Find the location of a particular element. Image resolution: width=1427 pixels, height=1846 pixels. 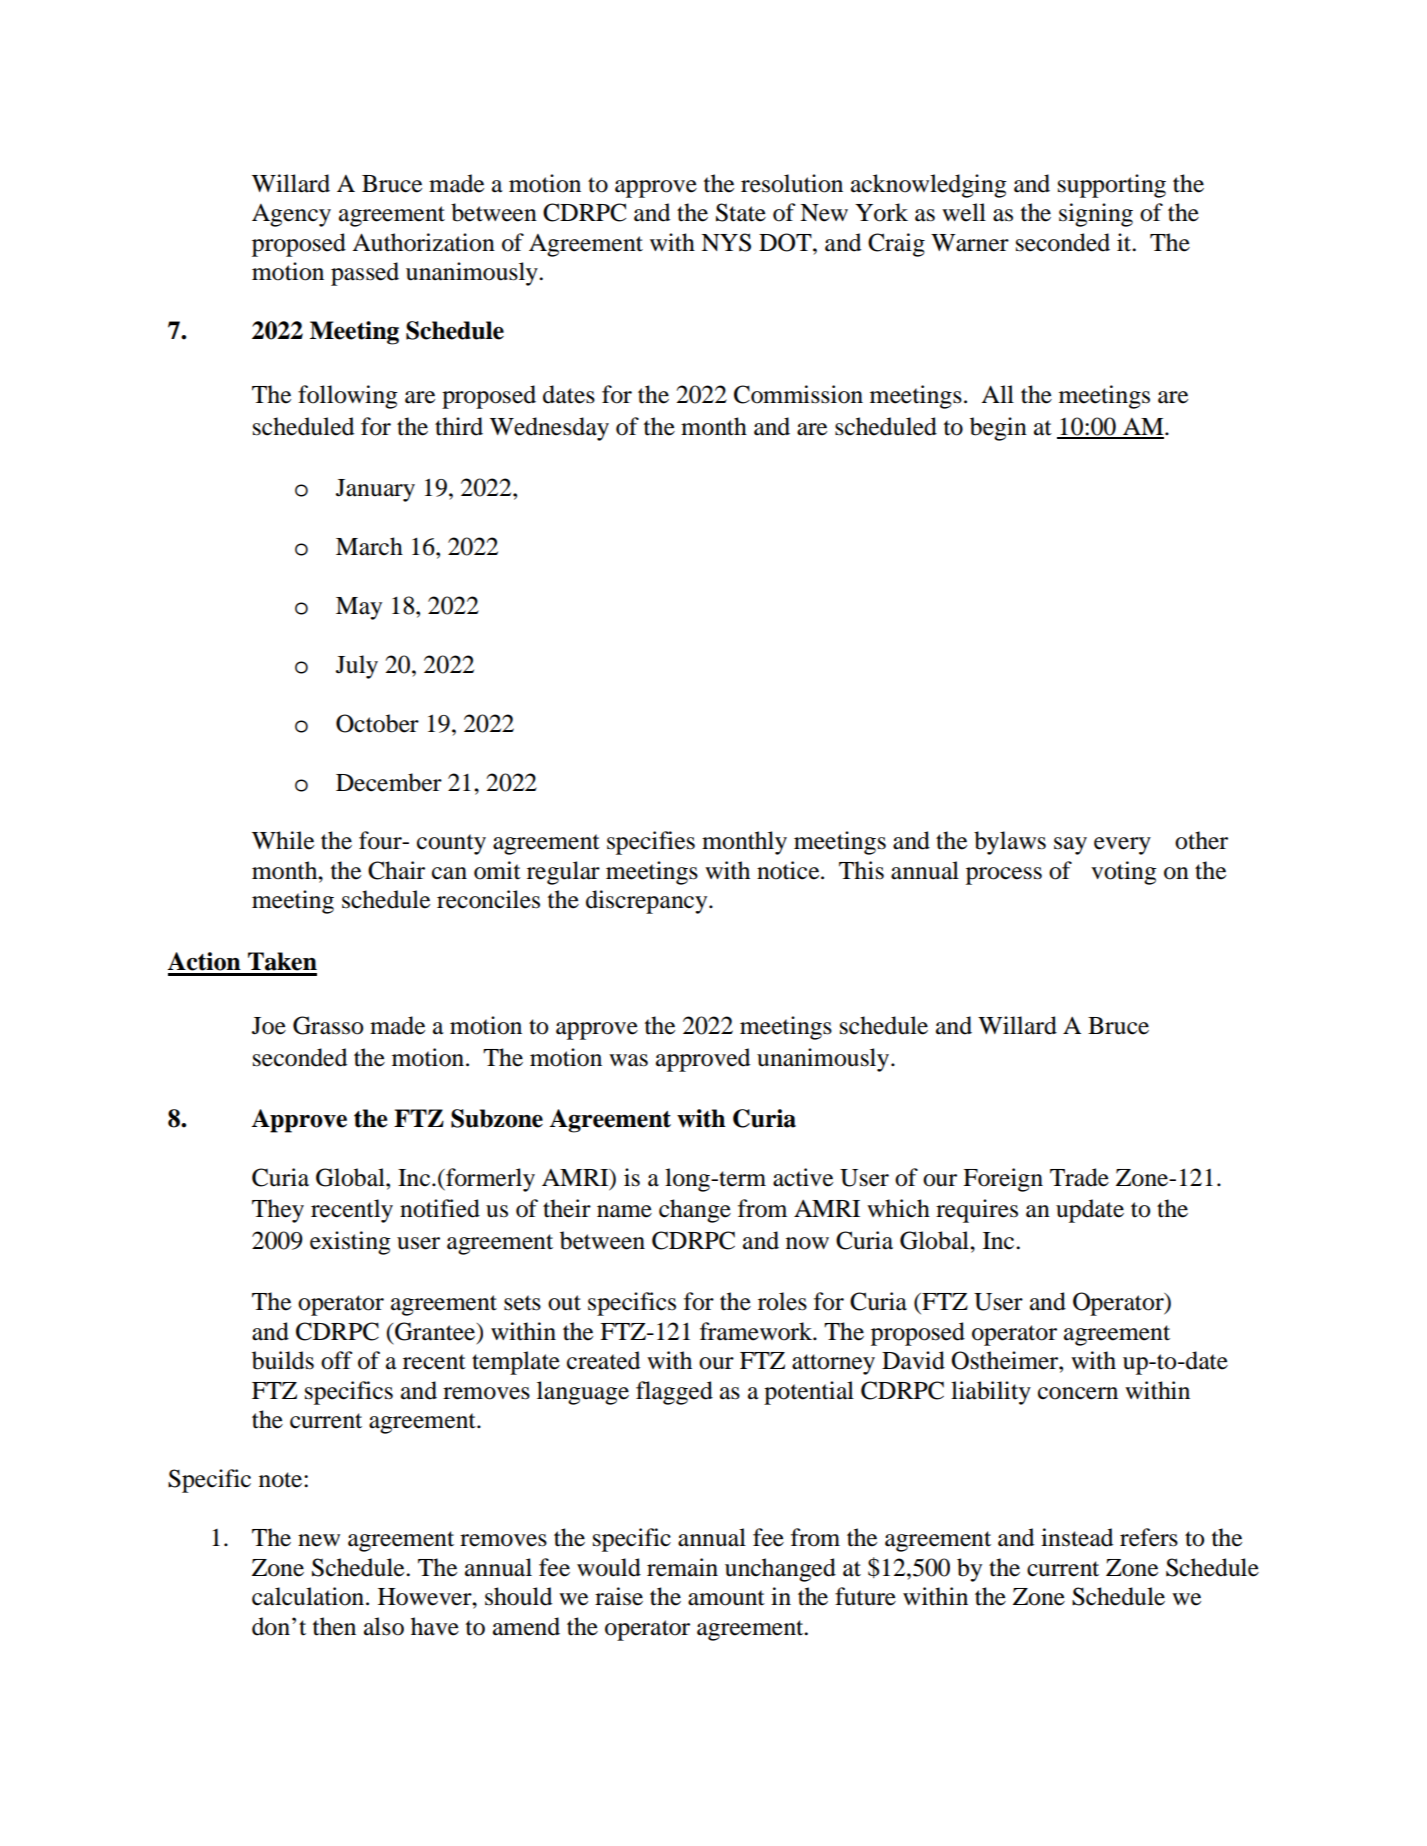

State is located at coordinates (741, 212).
